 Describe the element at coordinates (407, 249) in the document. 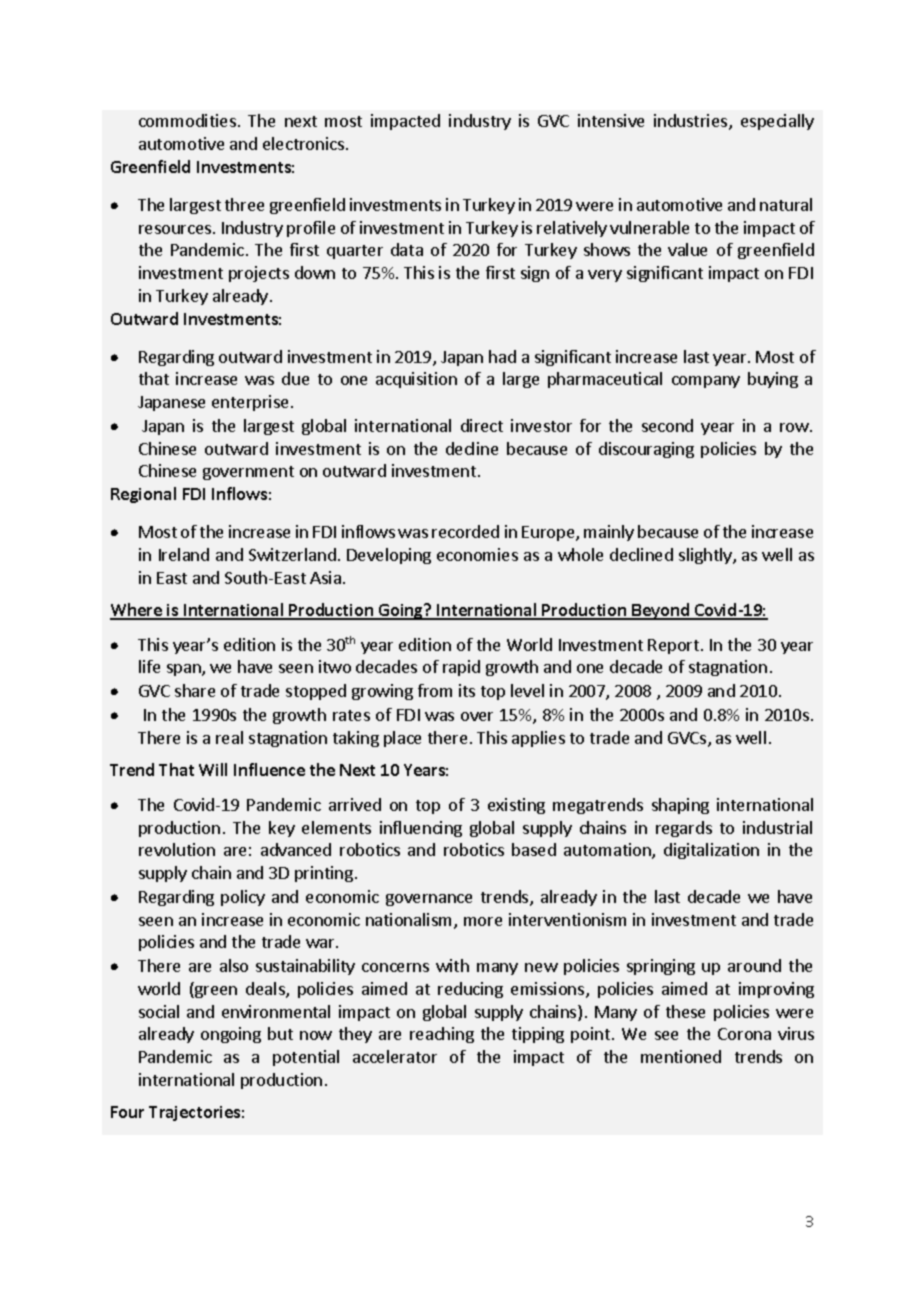

I see `data` at that location.
